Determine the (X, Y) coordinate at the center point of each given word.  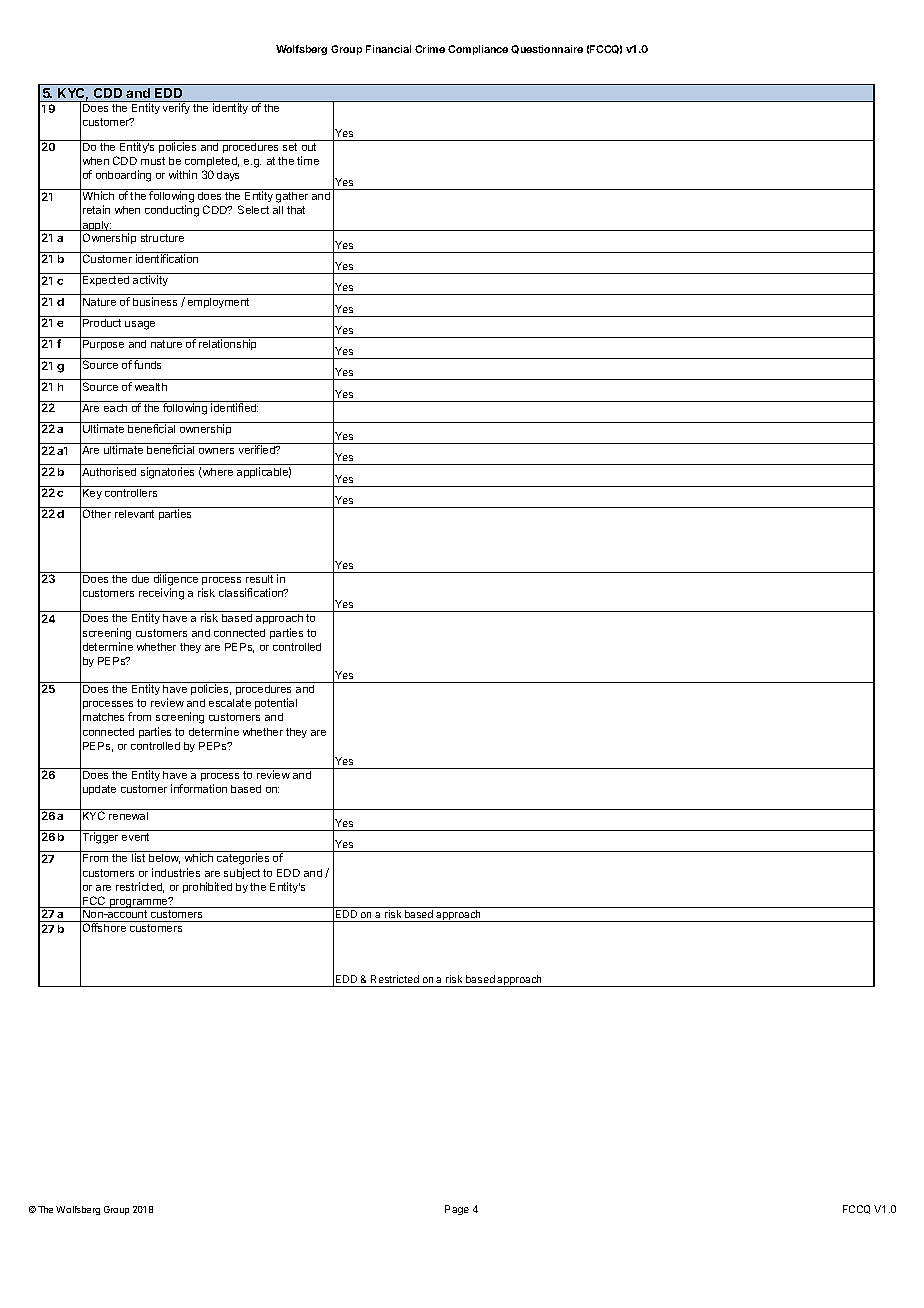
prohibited (207, 887)
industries (176, 872)
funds (147, 364)
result (259, 579)
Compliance (478, 50)
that (296, 210)
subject (242, 873)
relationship (227, 344)
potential (276, 703)
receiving (161, 594)
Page (457, 1210)
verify (176, 108)
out (309, 147)
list (138, 857)
